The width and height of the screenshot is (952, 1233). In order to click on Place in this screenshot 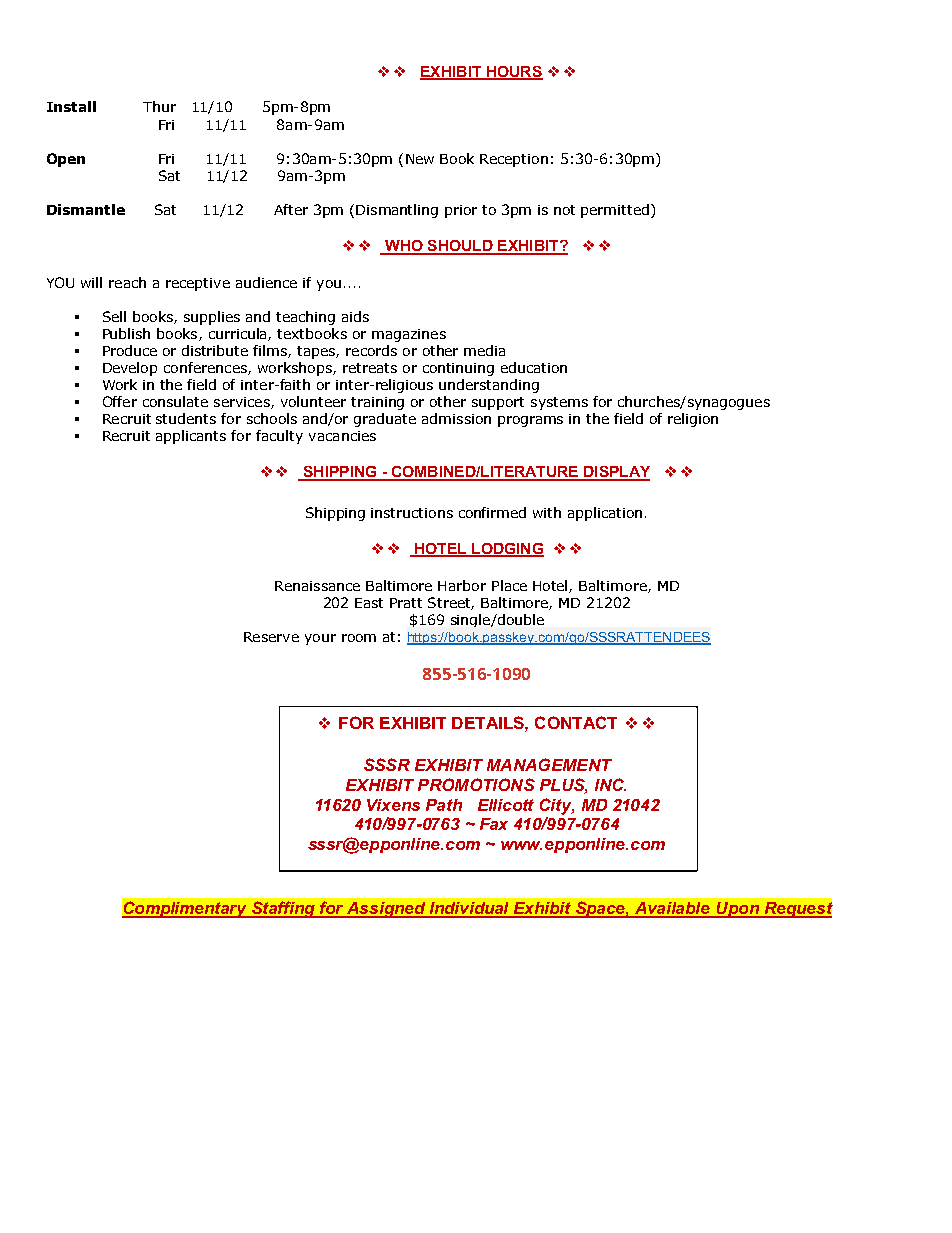, I will do `click(509, 585)`.
